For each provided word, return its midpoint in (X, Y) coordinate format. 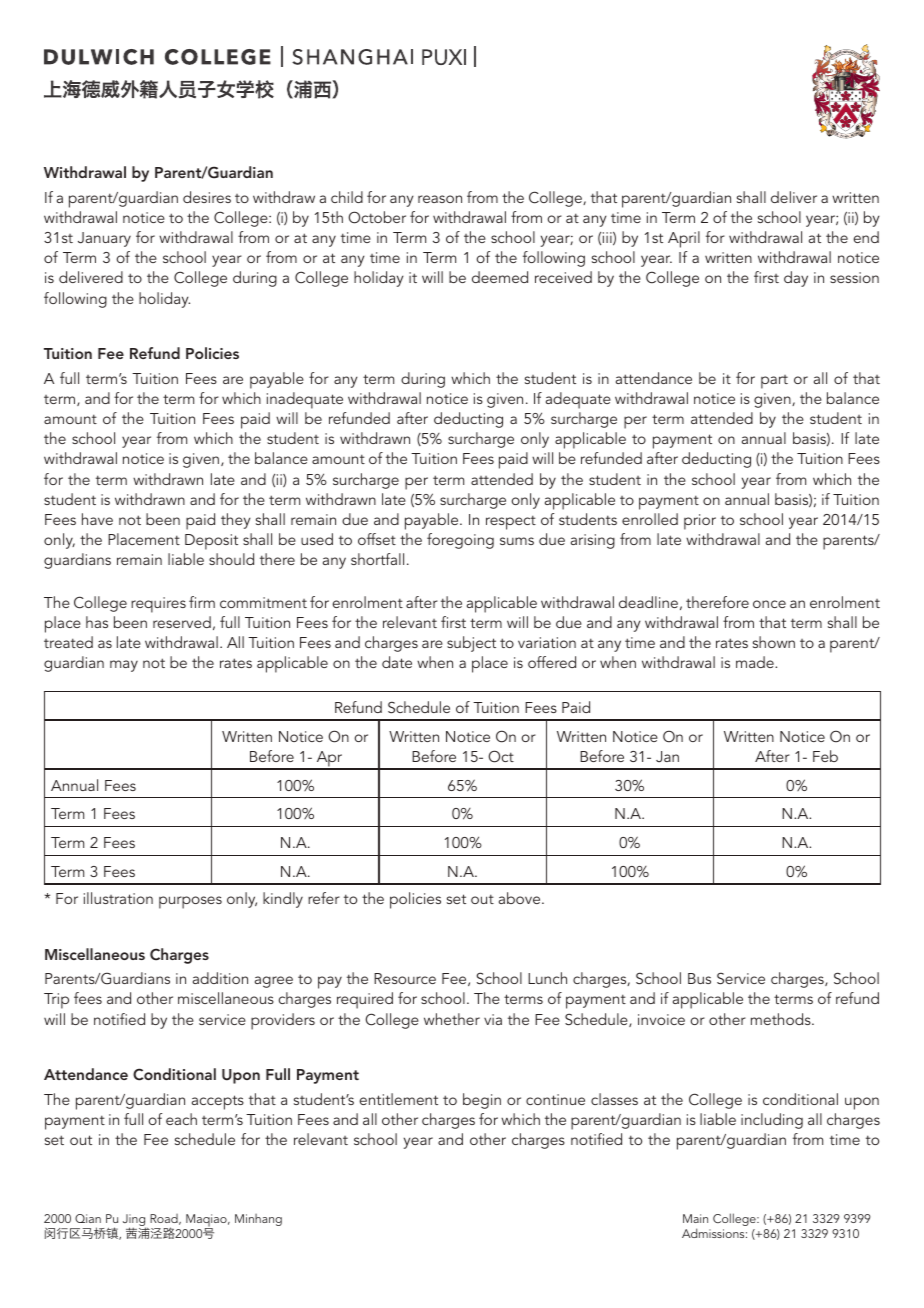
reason (440, 199)
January (104, 239)
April (684, 239)
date (397, 662)
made (756, 662)
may (124, 666)
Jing (135, 1221)
